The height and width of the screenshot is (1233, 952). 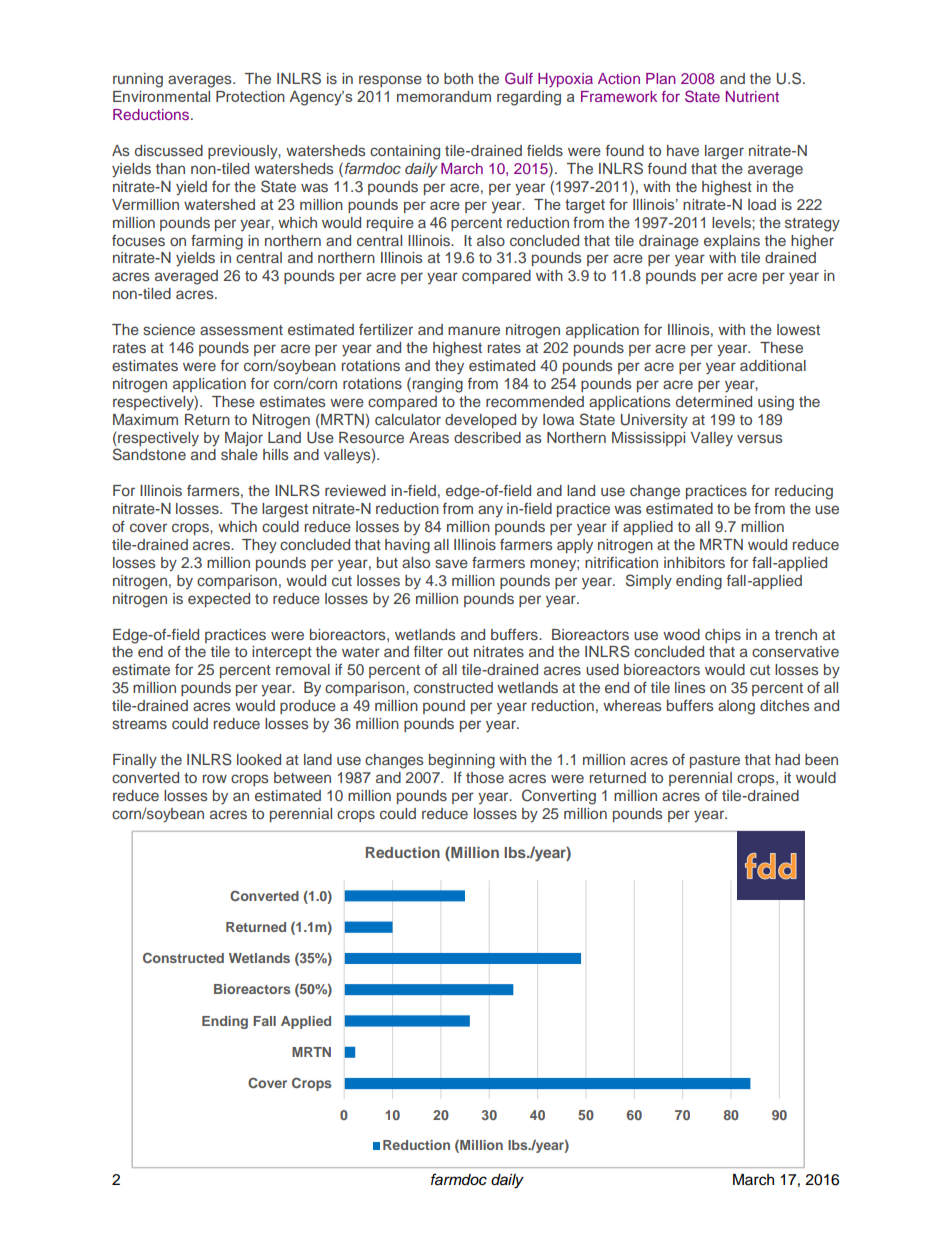 What do you see at coordinates (752, 96) in the screenshot?
I see `Nutrient` at bounding box center [752, 96].
